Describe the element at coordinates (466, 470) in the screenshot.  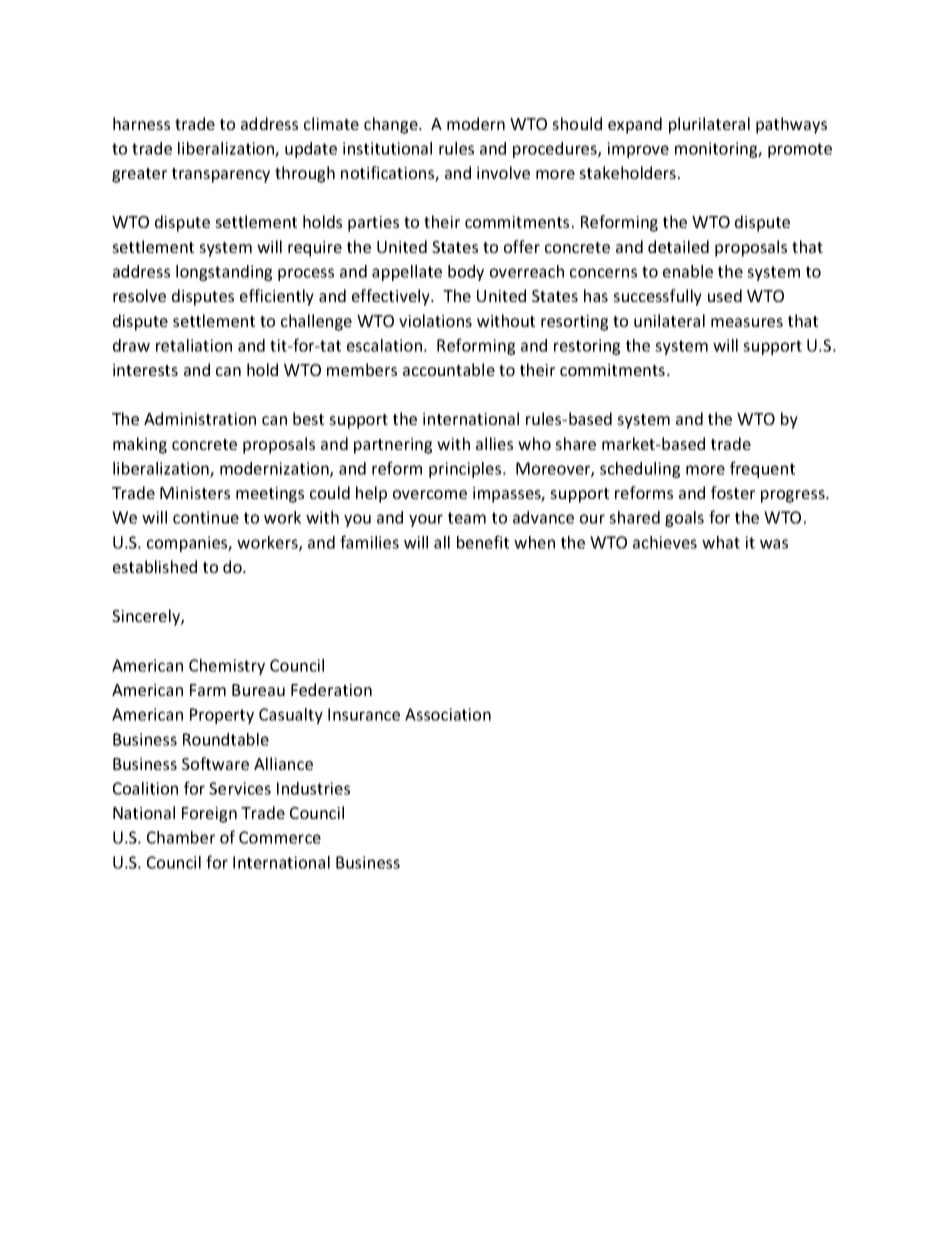
I see `principles` at that location.
